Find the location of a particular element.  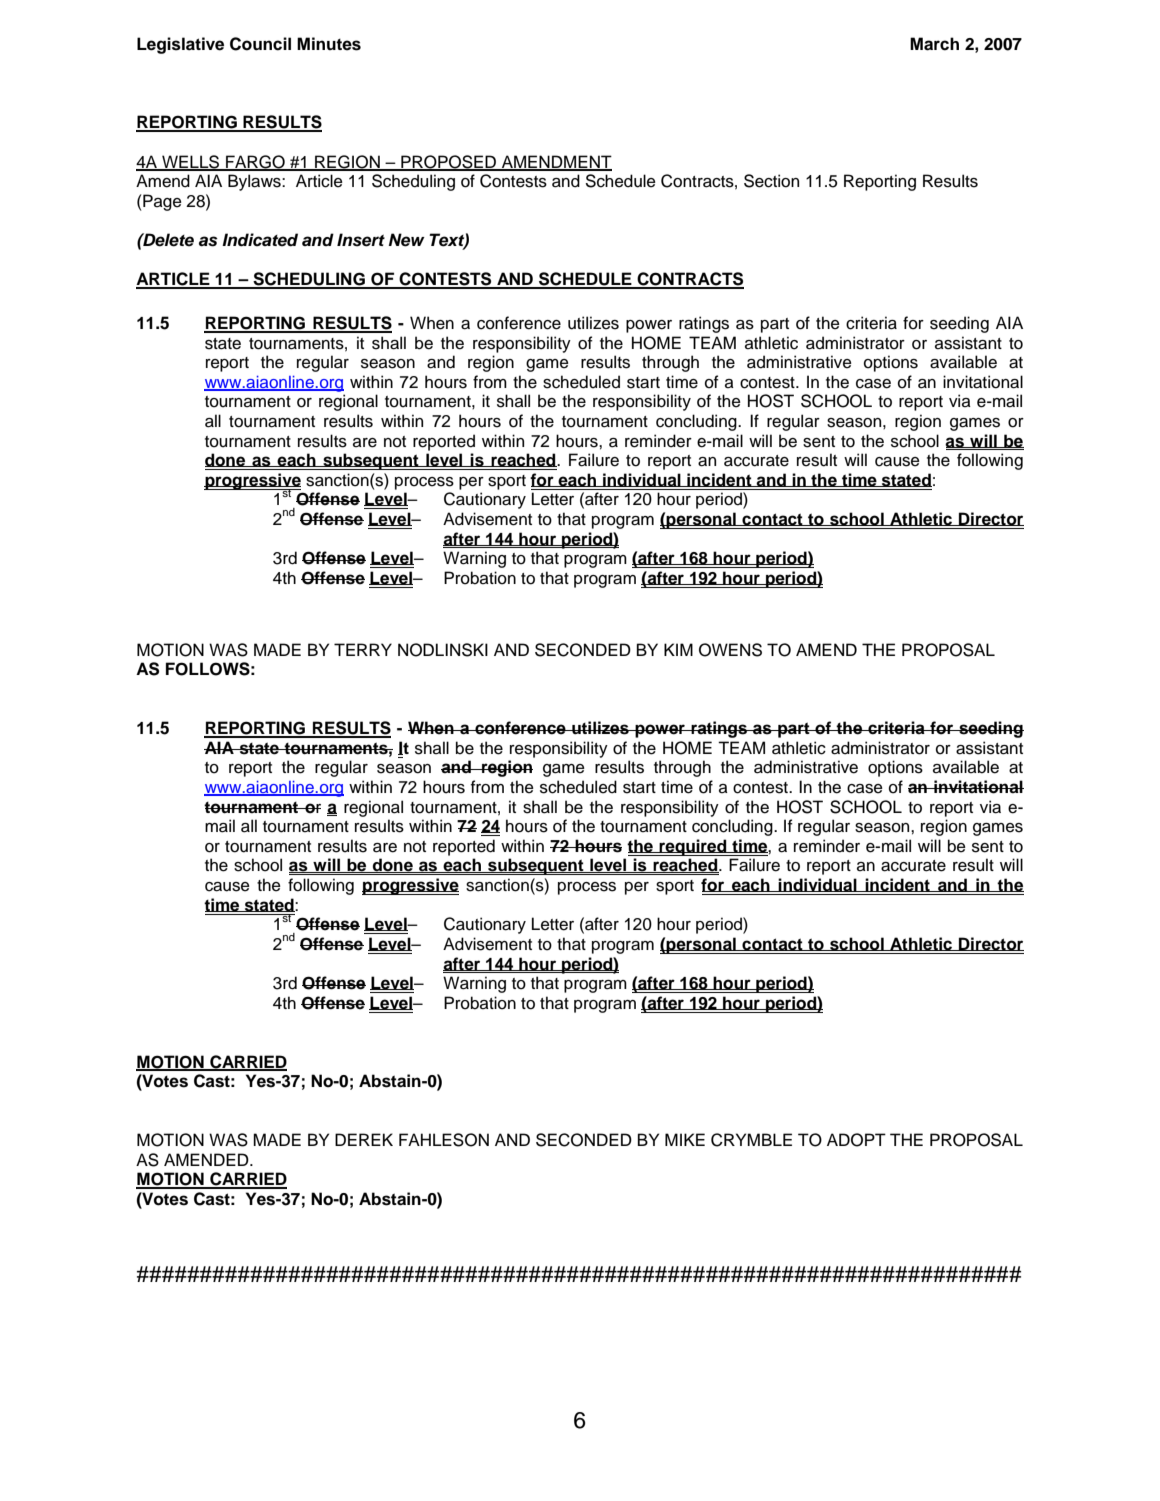

New is located at coordinates (407, 240).
